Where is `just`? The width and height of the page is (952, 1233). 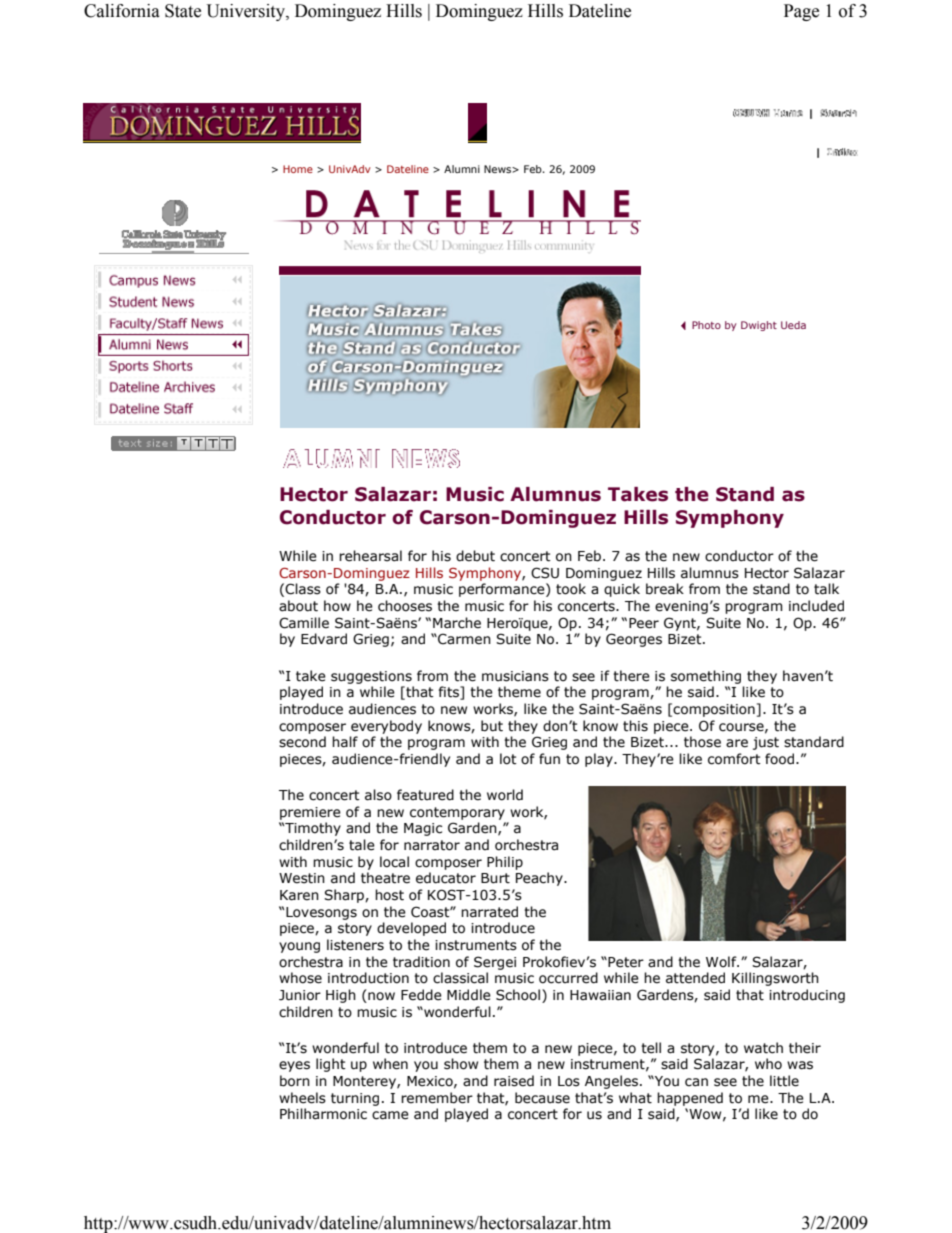
just is located at coordinates (766, 743).
